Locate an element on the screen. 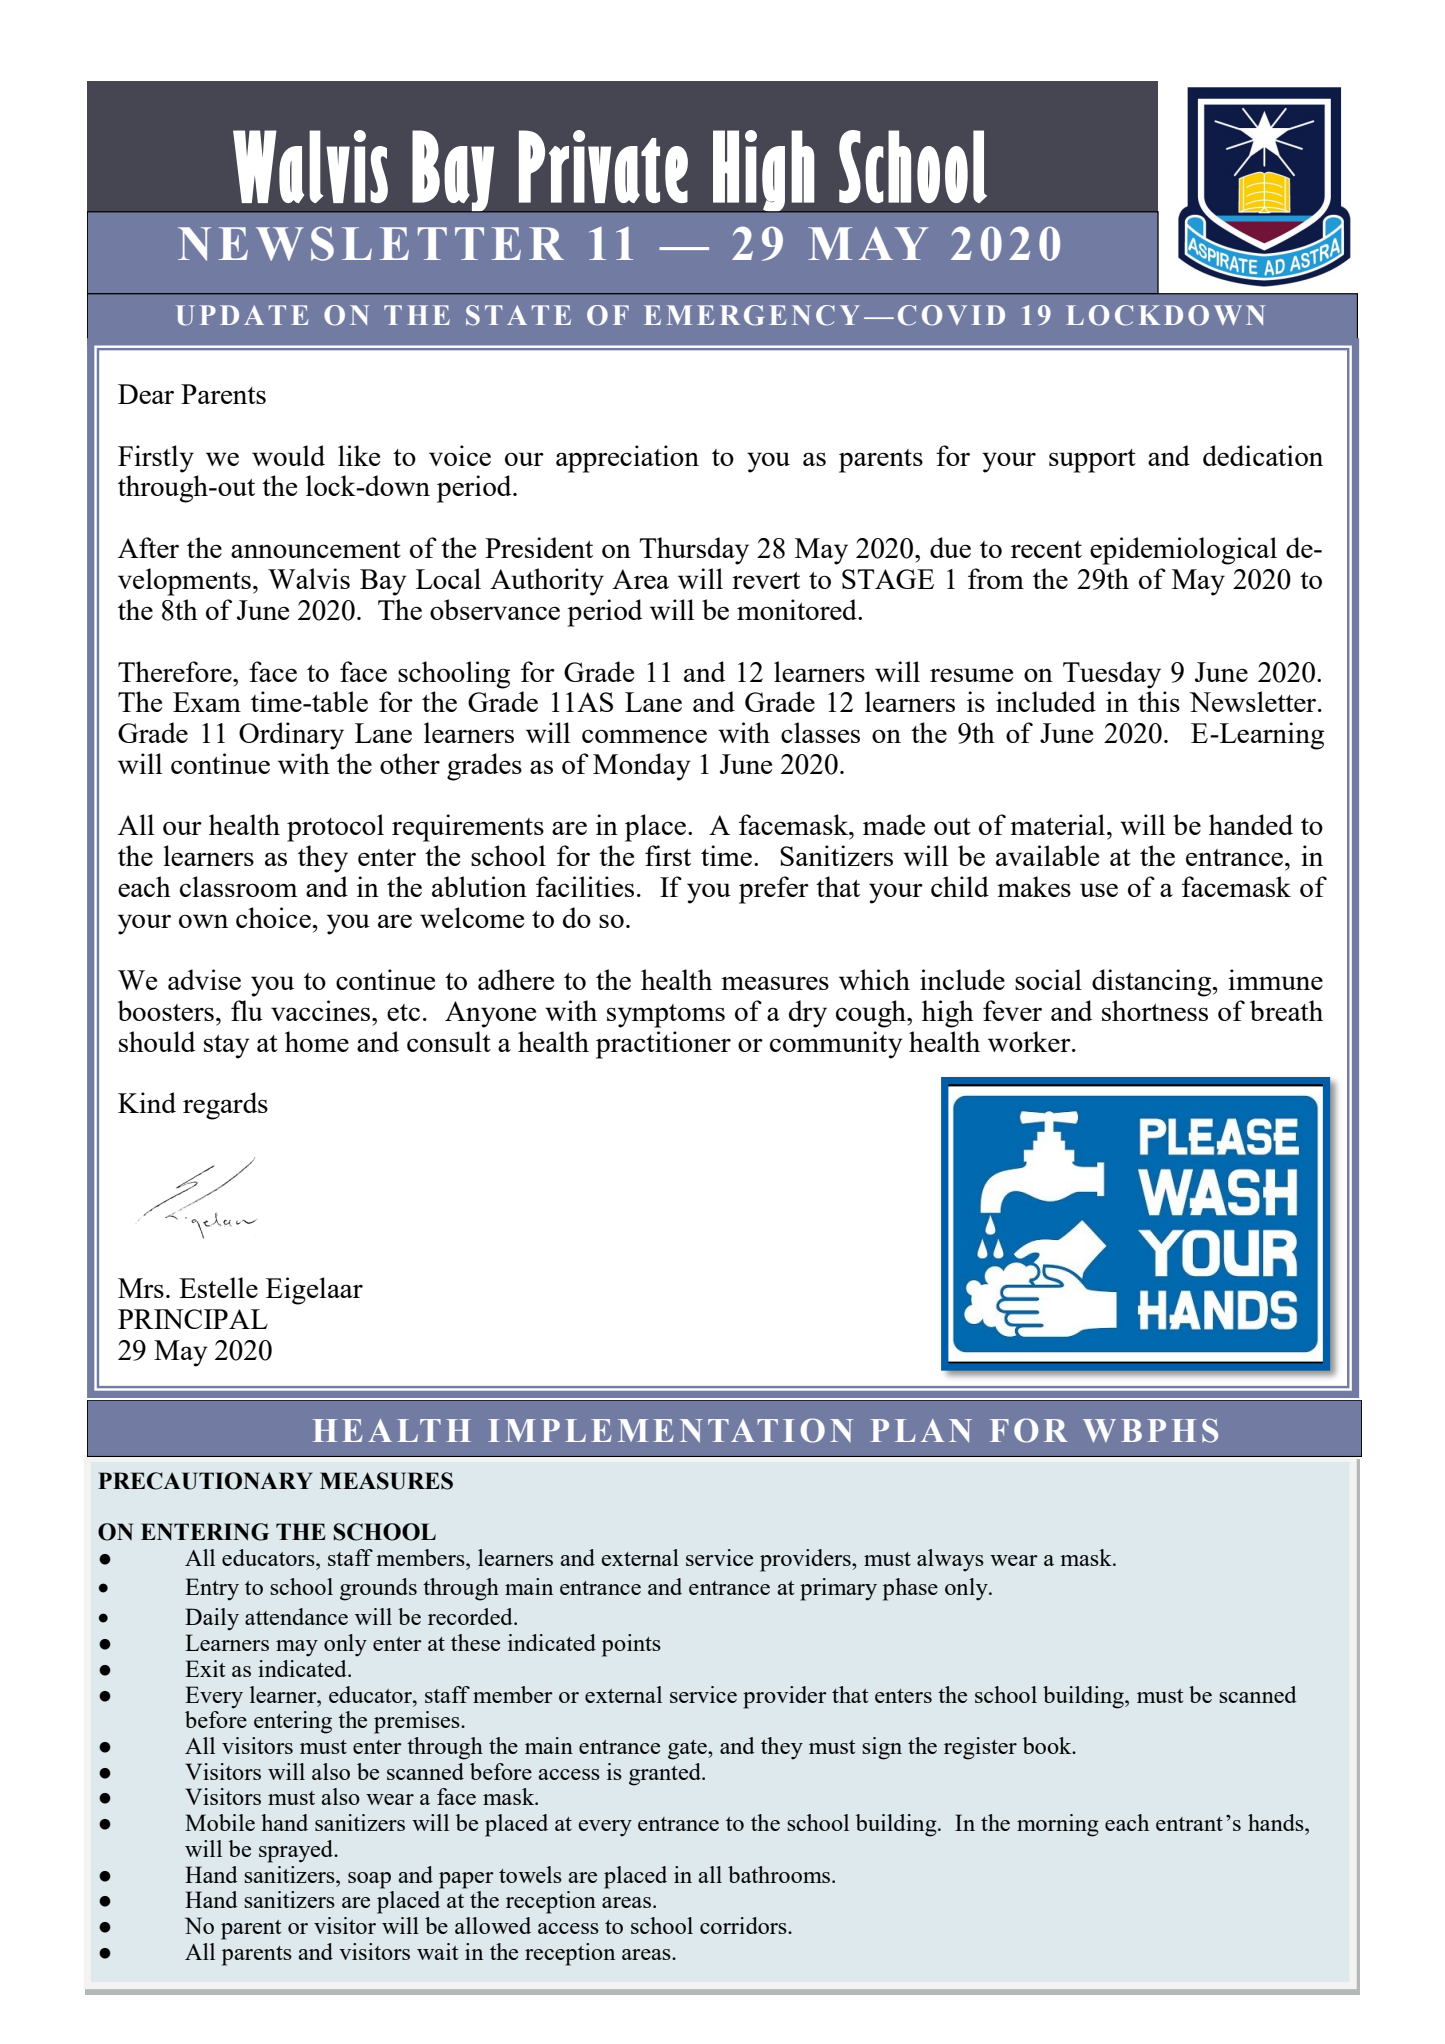 This screenshot has height=2044, width=1445. support is located at coordinates (1092, 461).
